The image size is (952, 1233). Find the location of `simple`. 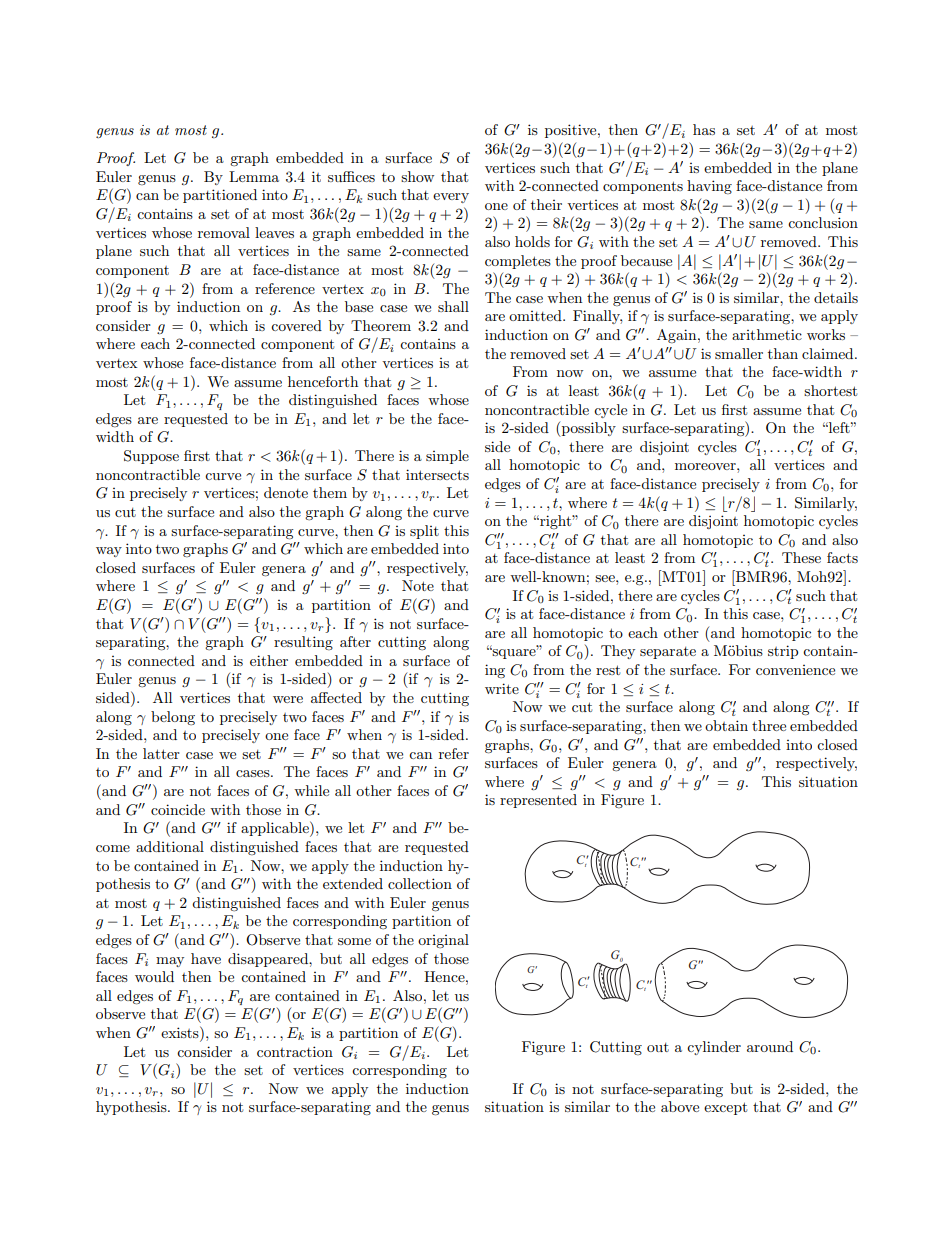

simple is located at coordinates (447, 457).
